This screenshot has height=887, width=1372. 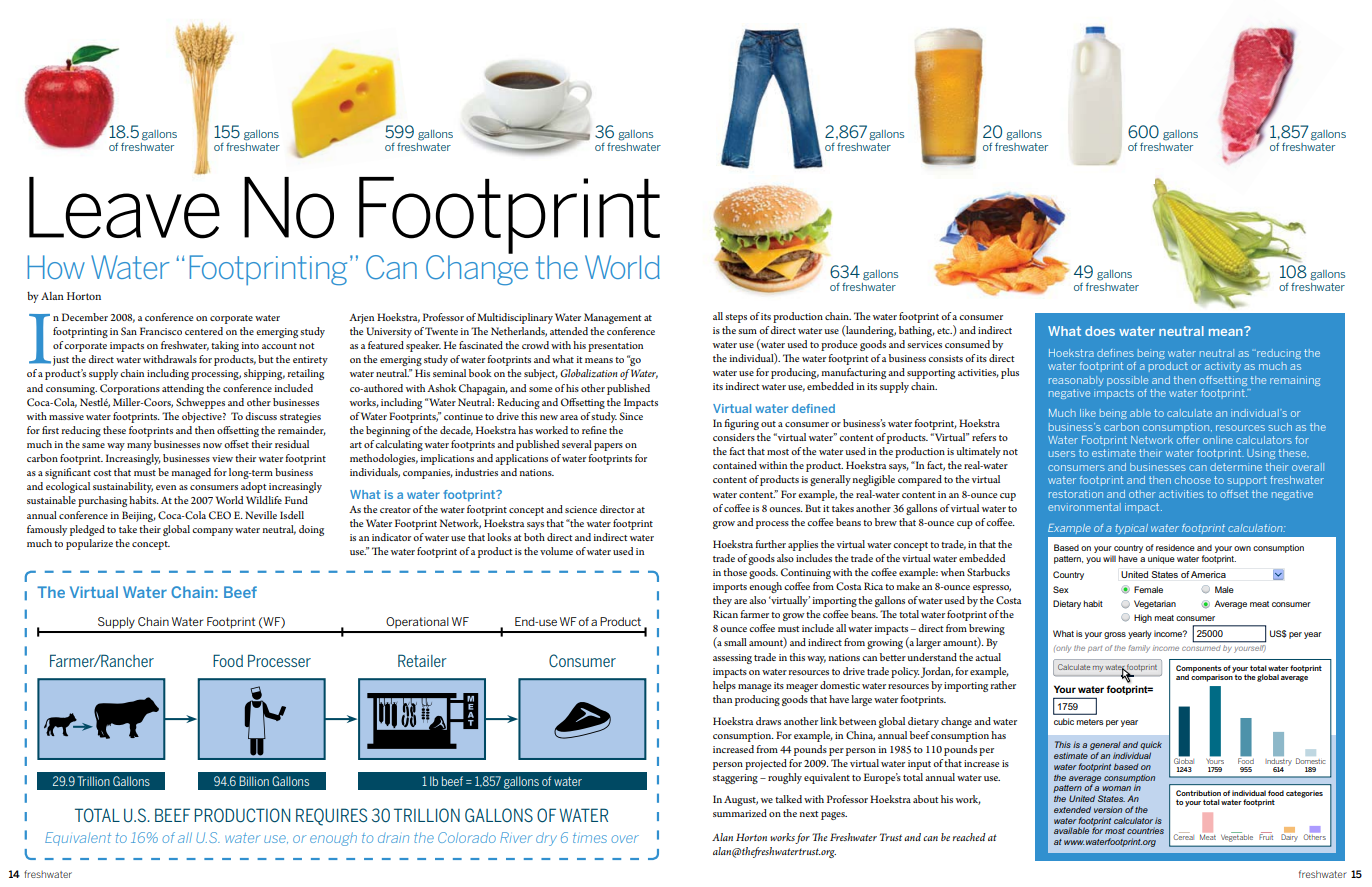 I want to click on High, so click(x=1143, y=618).
